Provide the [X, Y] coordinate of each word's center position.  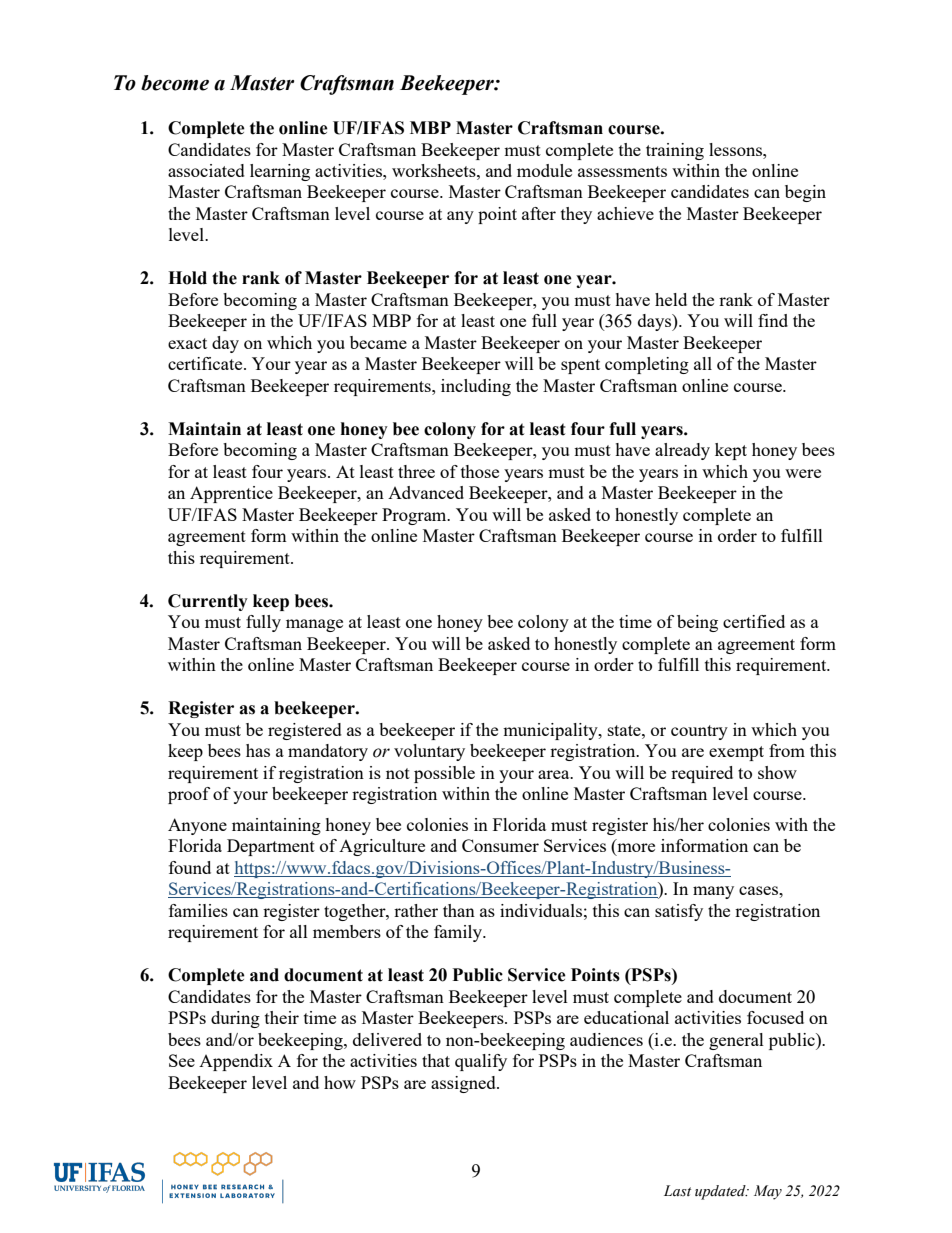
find [773, 320]
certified [754, 621]
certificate [206, 363]
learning [280, 172]
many [713, 892]
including [476, 387]
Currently [208, 602]
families [198, 910]
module [544, 170]
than [459, 910]
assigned [464, 1084]
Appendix [236, 1062]
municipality [551, 731]
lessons [736, 149]
